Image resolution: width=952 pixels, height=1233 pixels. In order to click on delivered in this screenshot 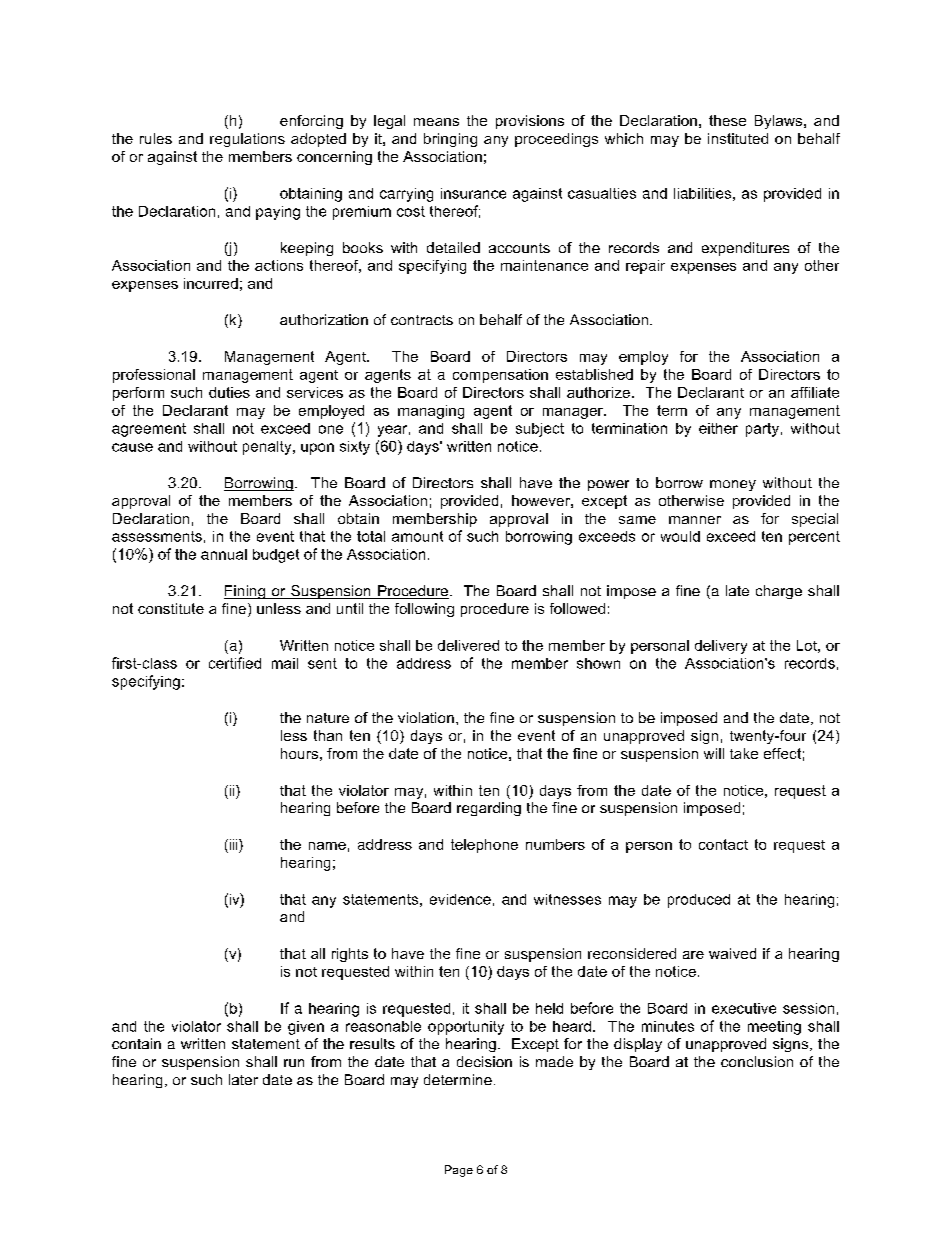, I will do `click(468, 645)`.
